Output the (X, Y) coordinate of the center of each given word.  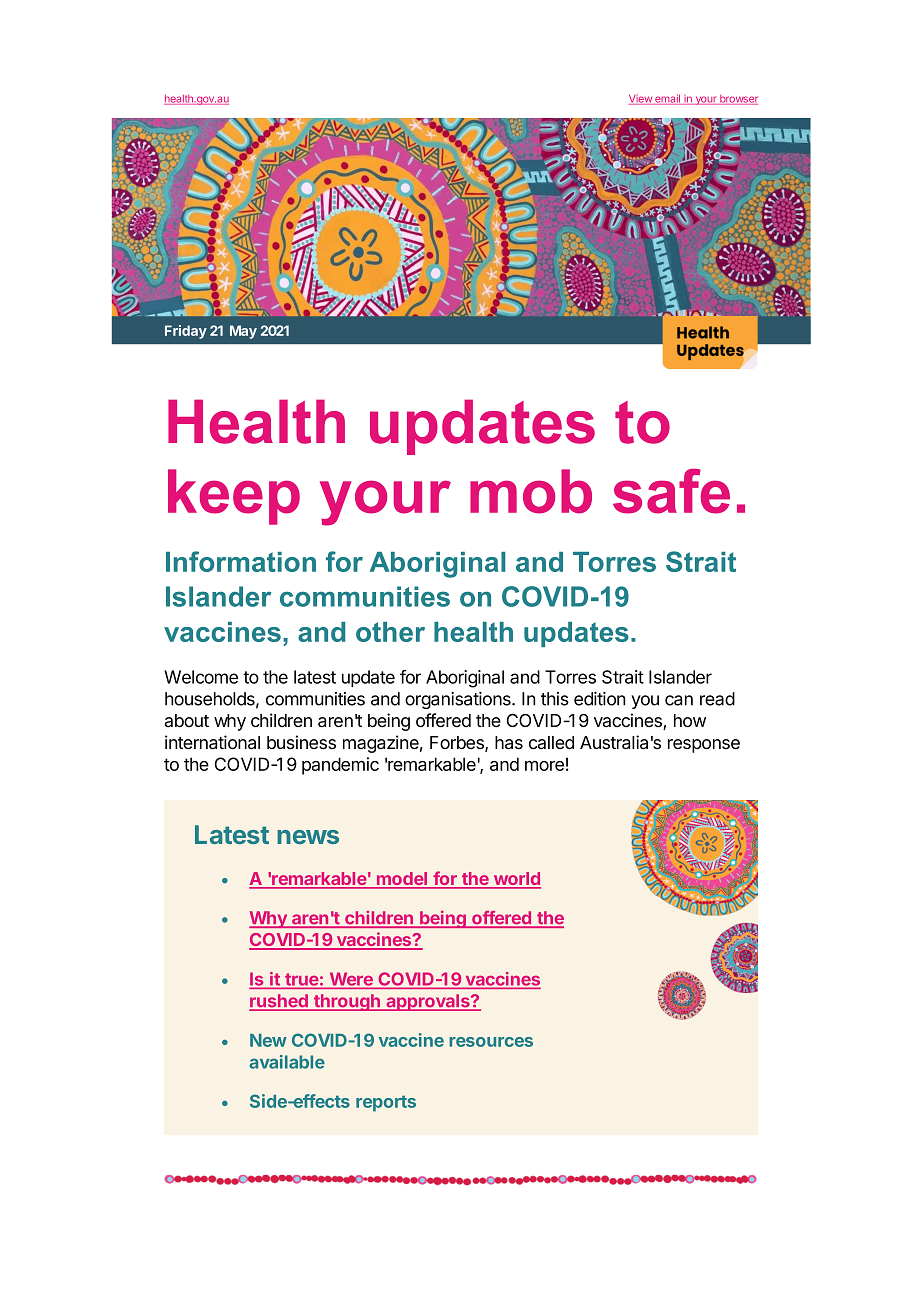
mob (531, 491)
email (668, 99)
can (679, 700)
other (390, 632)
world (516, 880)
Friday (186, 332)
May (243, 332)
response (704, 746)
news (308, 837)
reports (386, 1104)
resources (491, 1042)
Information (241, 561)
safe (671, 491)
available (287, 1062)
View (641, 100)
